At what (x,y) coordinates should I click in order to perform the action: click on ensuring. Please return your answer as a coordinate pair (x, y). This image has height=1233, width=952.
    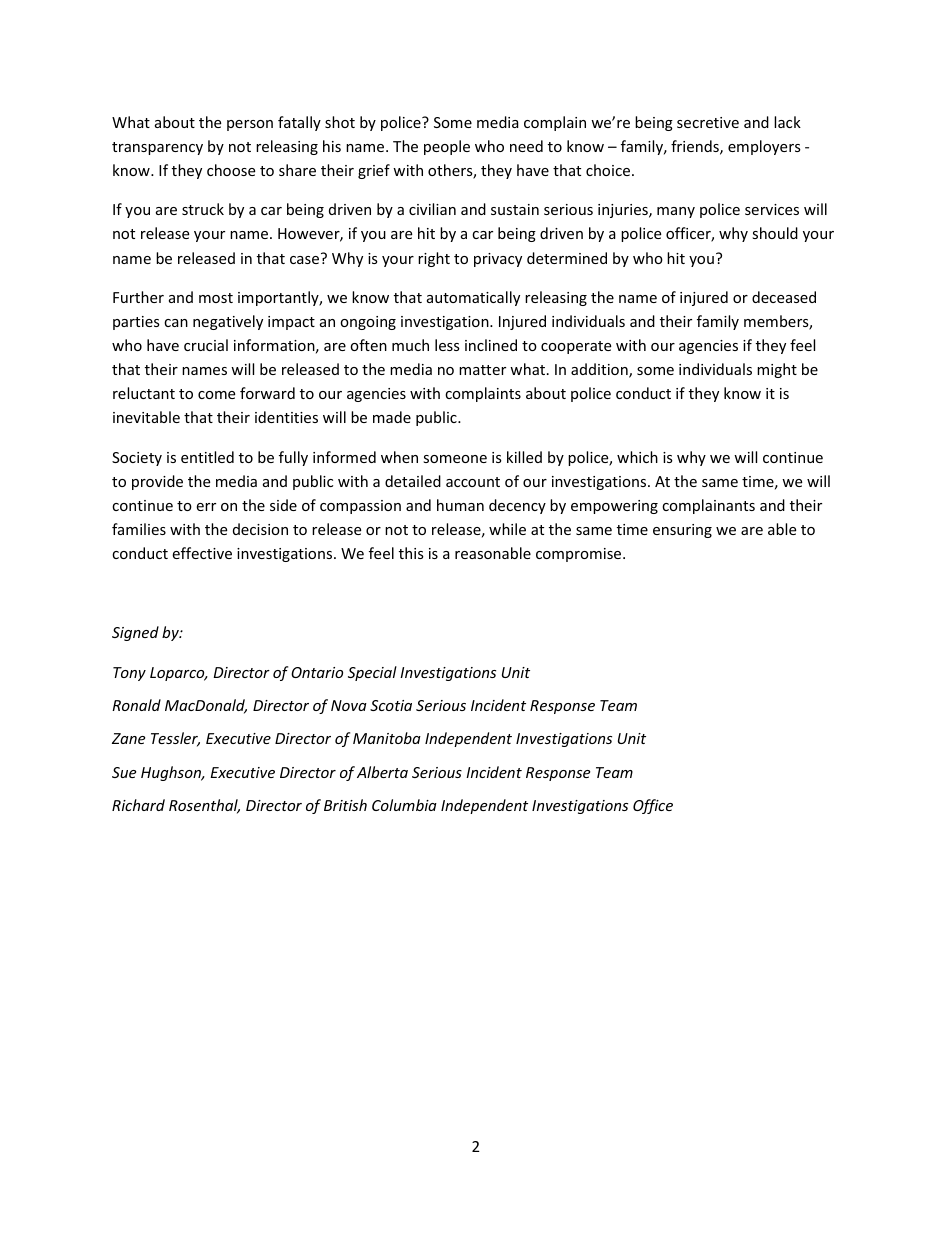
    Looking at the image, I should click on (682, 531).
